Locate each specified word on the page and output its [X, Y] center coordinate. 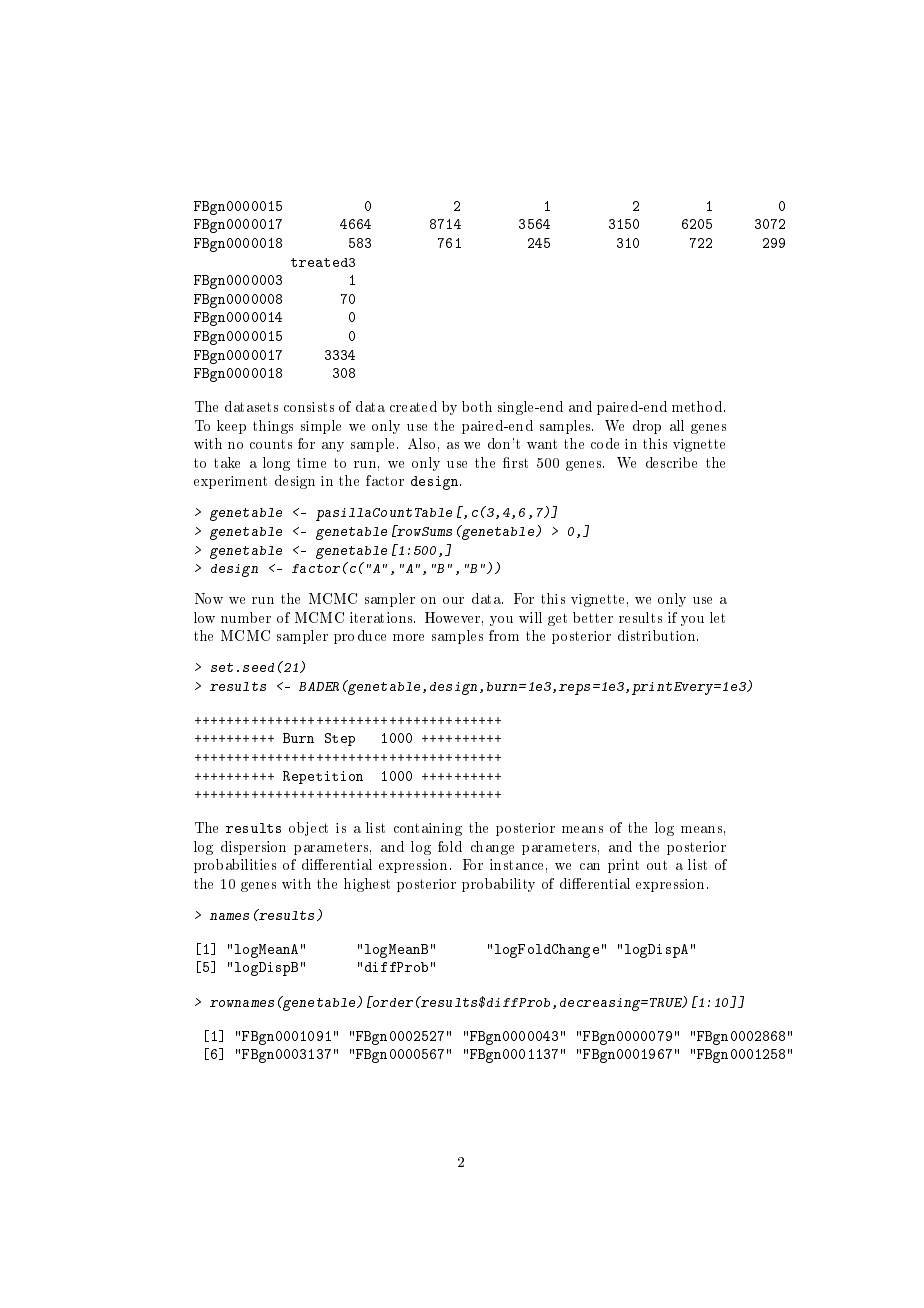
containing [428, 829]
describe [671, 462]
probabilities [235, 866]
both [477, 406]
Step [340, 739]
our [453, 600]
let [717, 617]
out [657, 865]
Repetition [323, 777]
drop [647, 427]
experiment [230, 482]
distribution [658, 635]
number [246, 617]
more [408, 637]
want [542, 444]
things [273, 427]
